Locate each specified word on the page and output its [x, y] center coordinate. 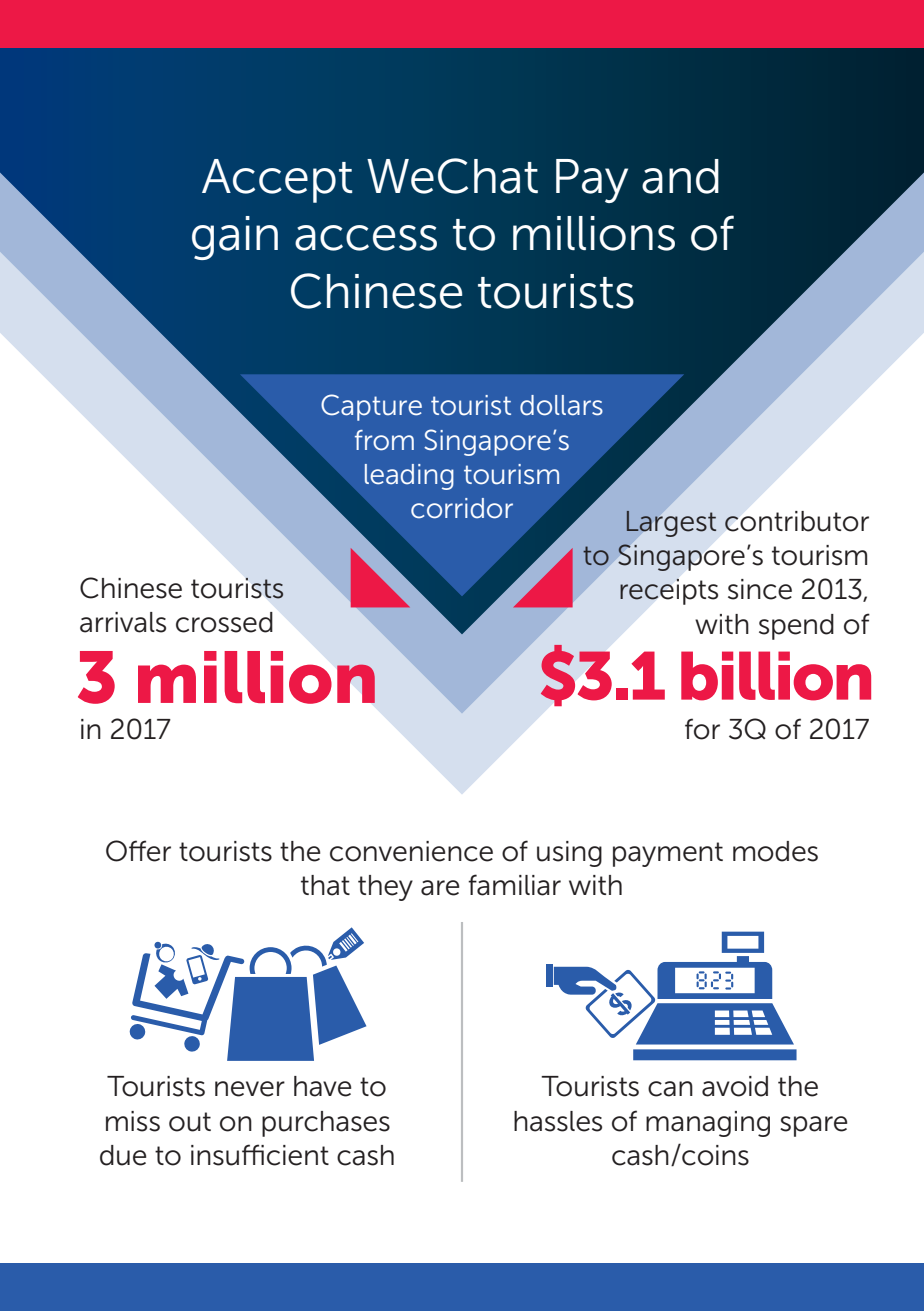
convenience [411, 851]
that [325, 885]
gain [235, 238]
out [190, 1122]
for [702, 729]
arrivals [123, 622]
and [680, 176]
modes [775, 851]
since [760, 589]
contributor [797, 521]
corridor [462, 508]
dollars [561, 405]
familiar [514, 885]
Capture [371, 407]
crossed [224, 622]
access [366, 238]
